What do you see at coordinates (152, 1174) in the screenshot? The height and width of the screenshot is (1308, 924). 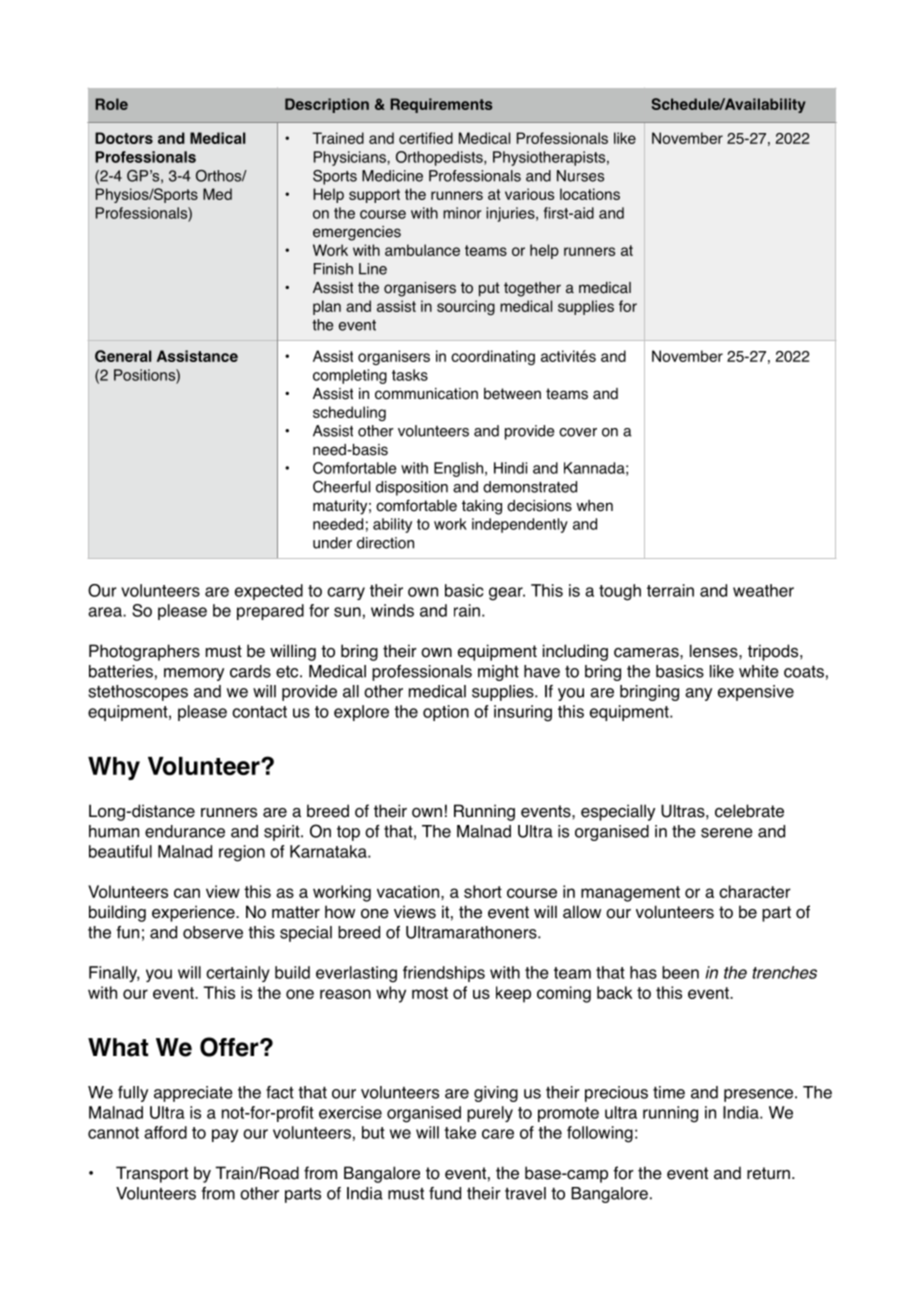 I see `Transport` at bounding box center [152, 1174].
